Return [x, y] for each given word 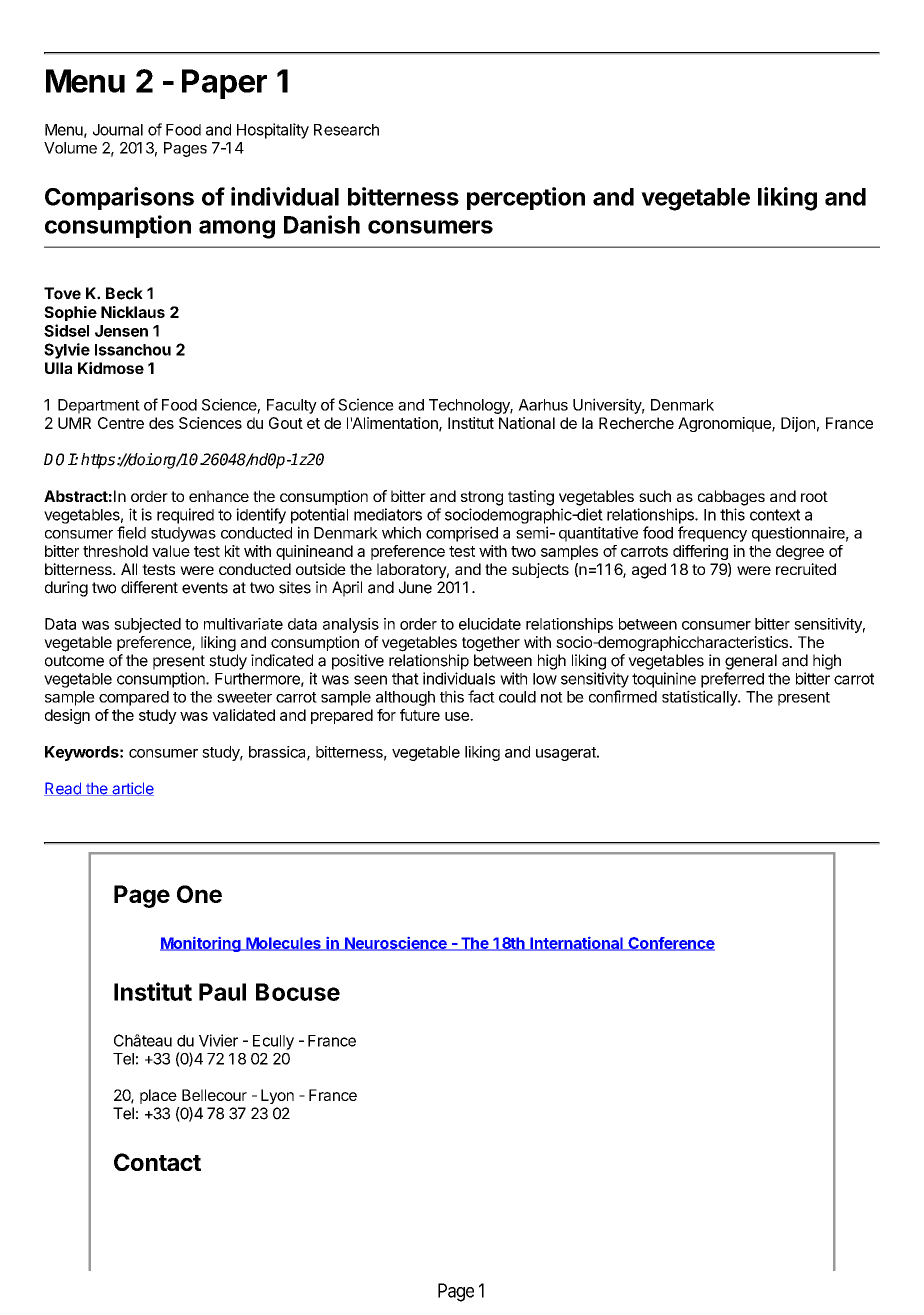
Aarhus [543, 405]
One [199, 894]
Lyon [277, 1096]
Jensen [121, 331]
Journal [118, 130]
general [751, 662]
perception [526, 198]
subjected [147, 625]
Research [346, 130]
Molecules [283, 944]
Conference [670, 944]
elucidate [490, 624]
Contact [157, 1162]
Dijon [798, 424]
